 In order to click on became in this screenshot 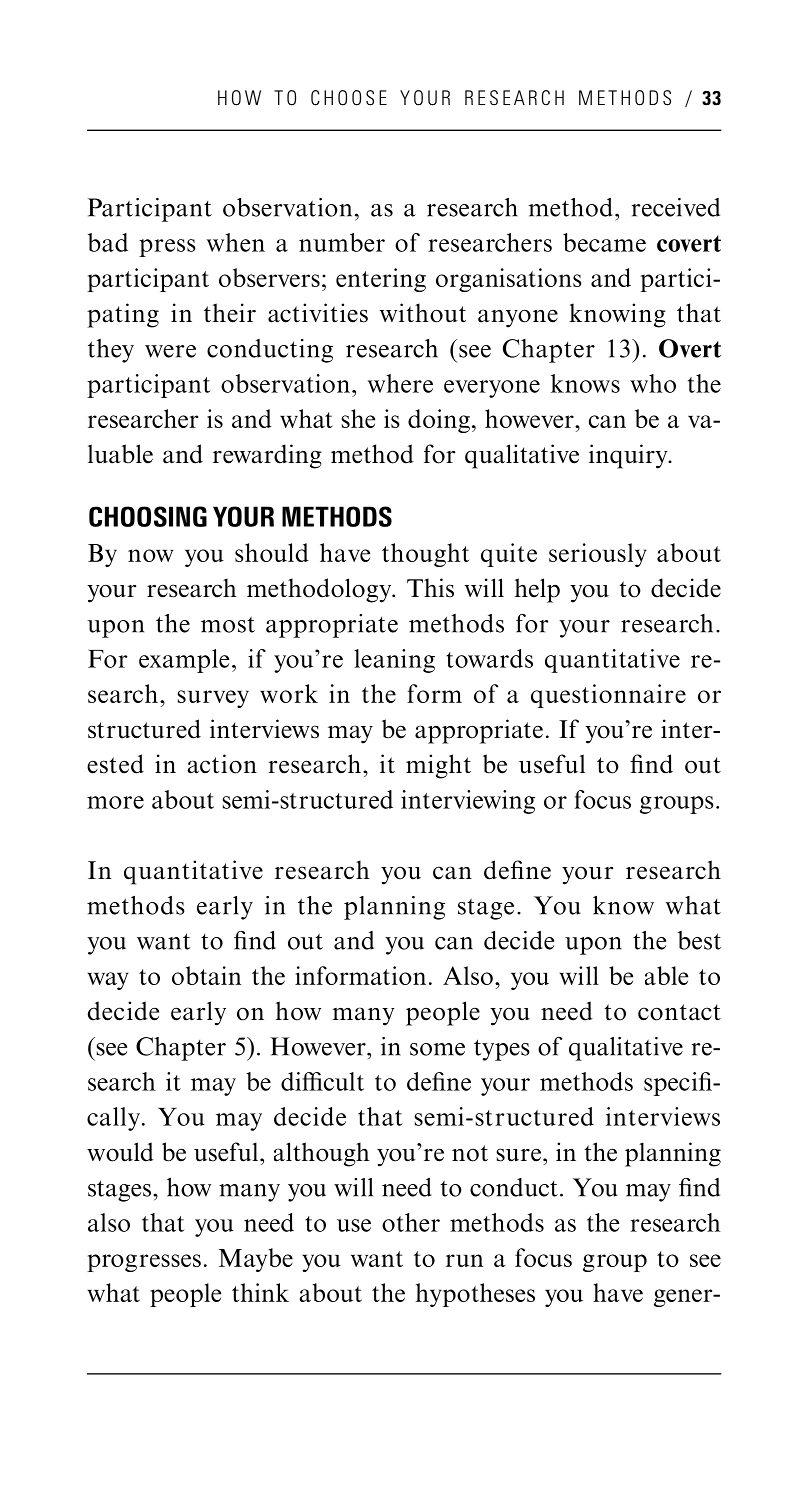, I will do `click(604, 242)`.
